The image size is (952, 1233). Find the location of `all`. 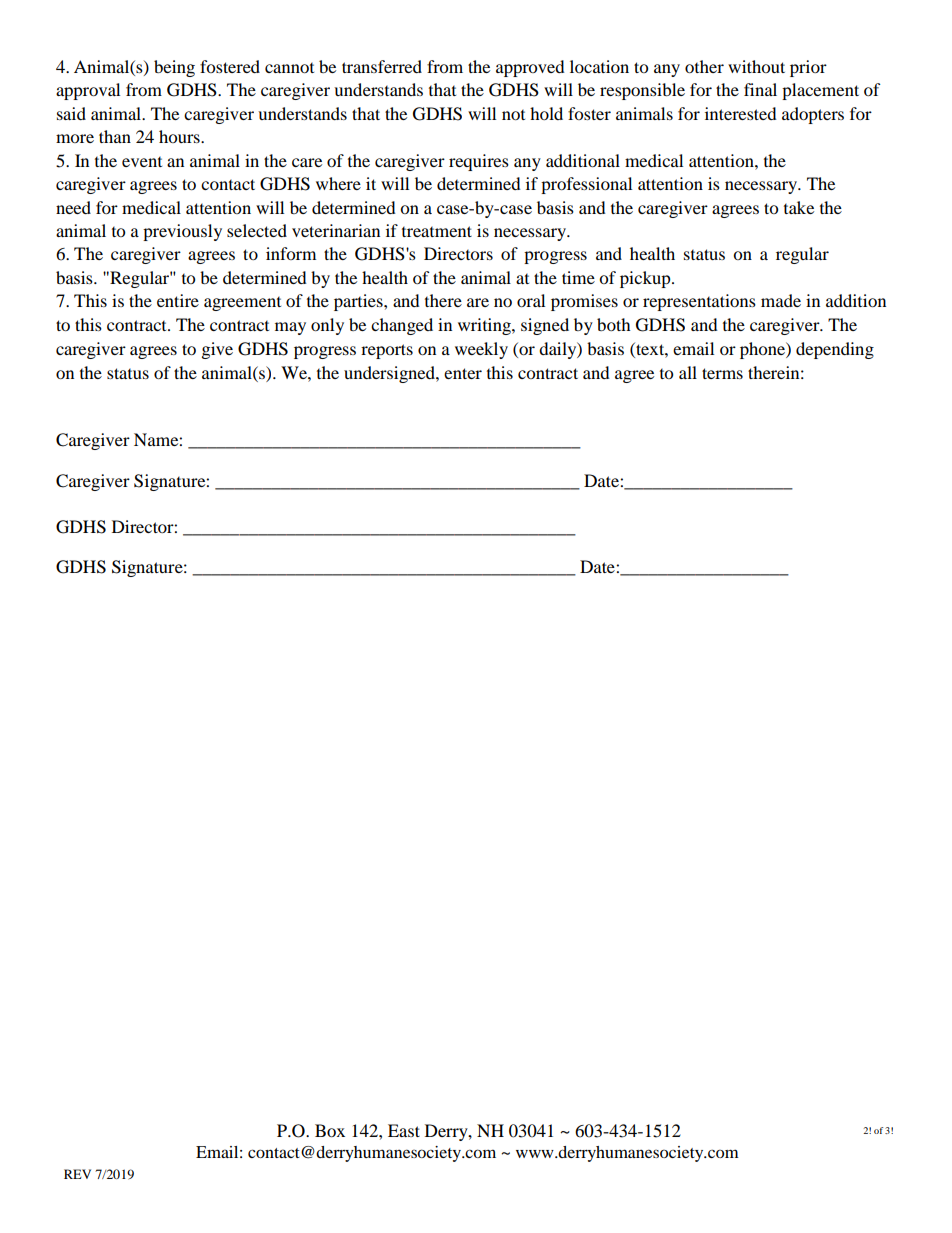

all is located at coordinates (688, 372).
